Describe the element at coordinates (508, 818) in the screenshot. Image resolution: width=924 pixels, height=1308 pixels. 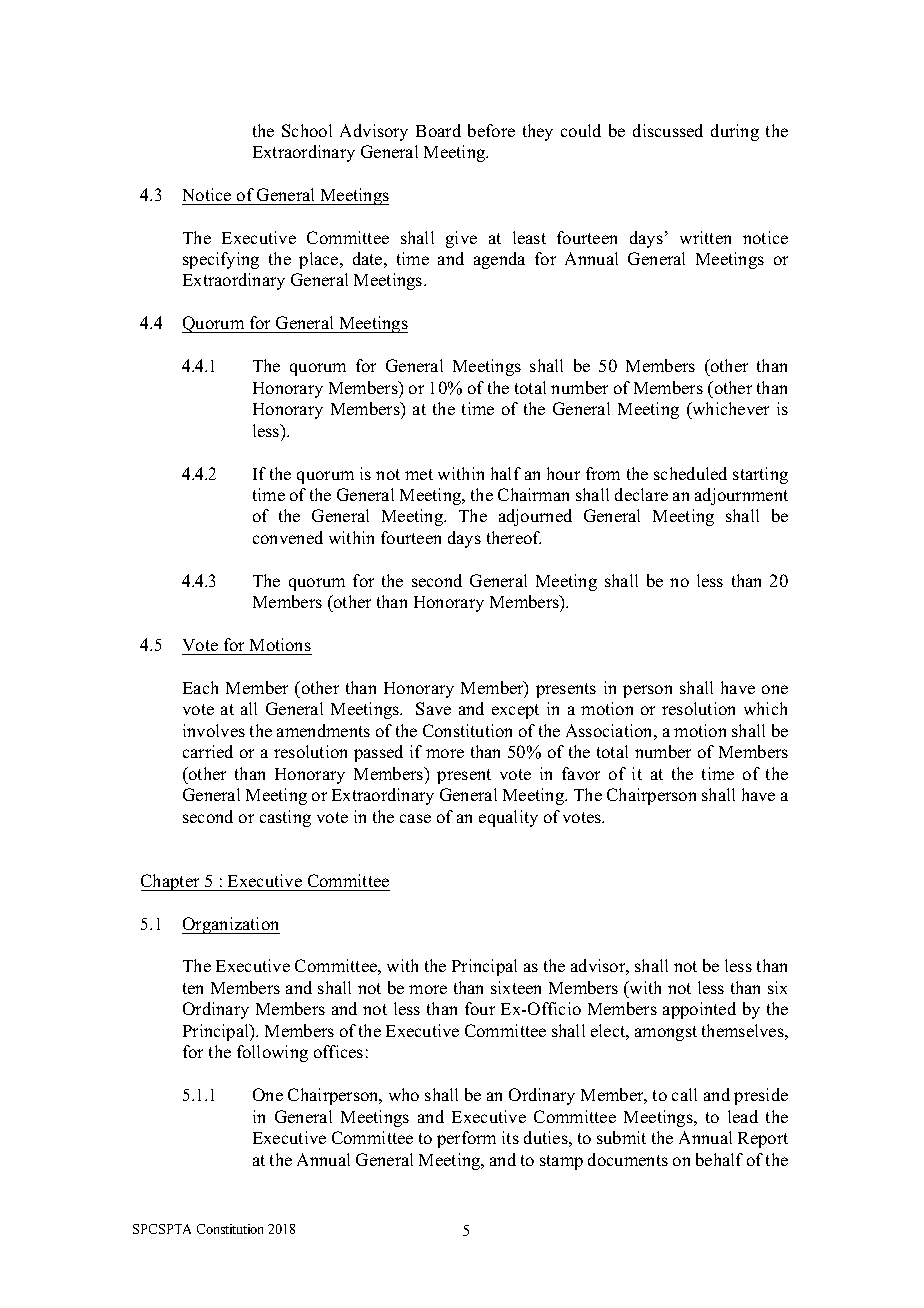
I see `equality` at that location.
